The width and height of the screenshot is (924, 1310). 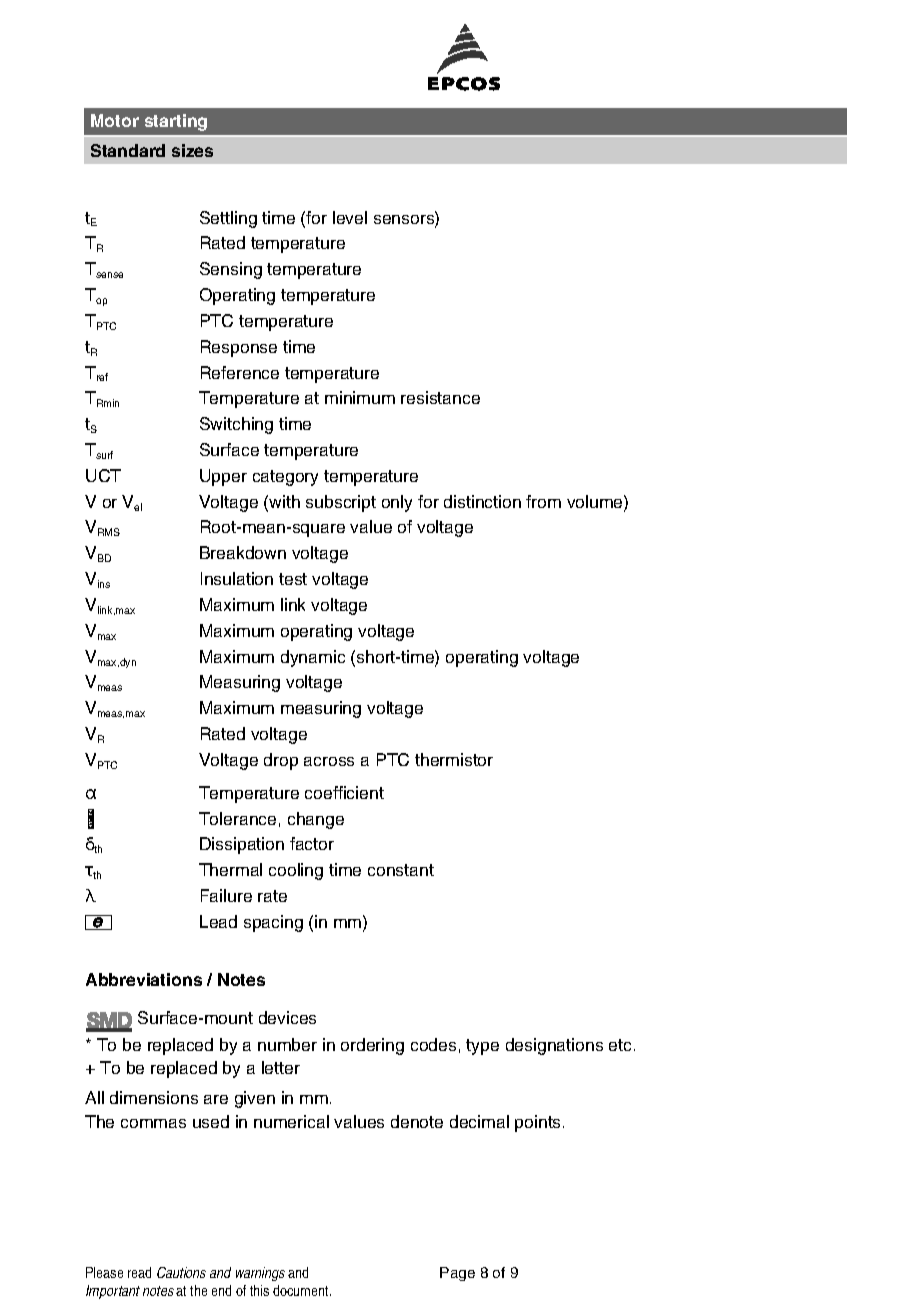 What do you see at coordinates (344, 792) in the screenshot?
I see `coefficient` at bounding box center [344, 792].
